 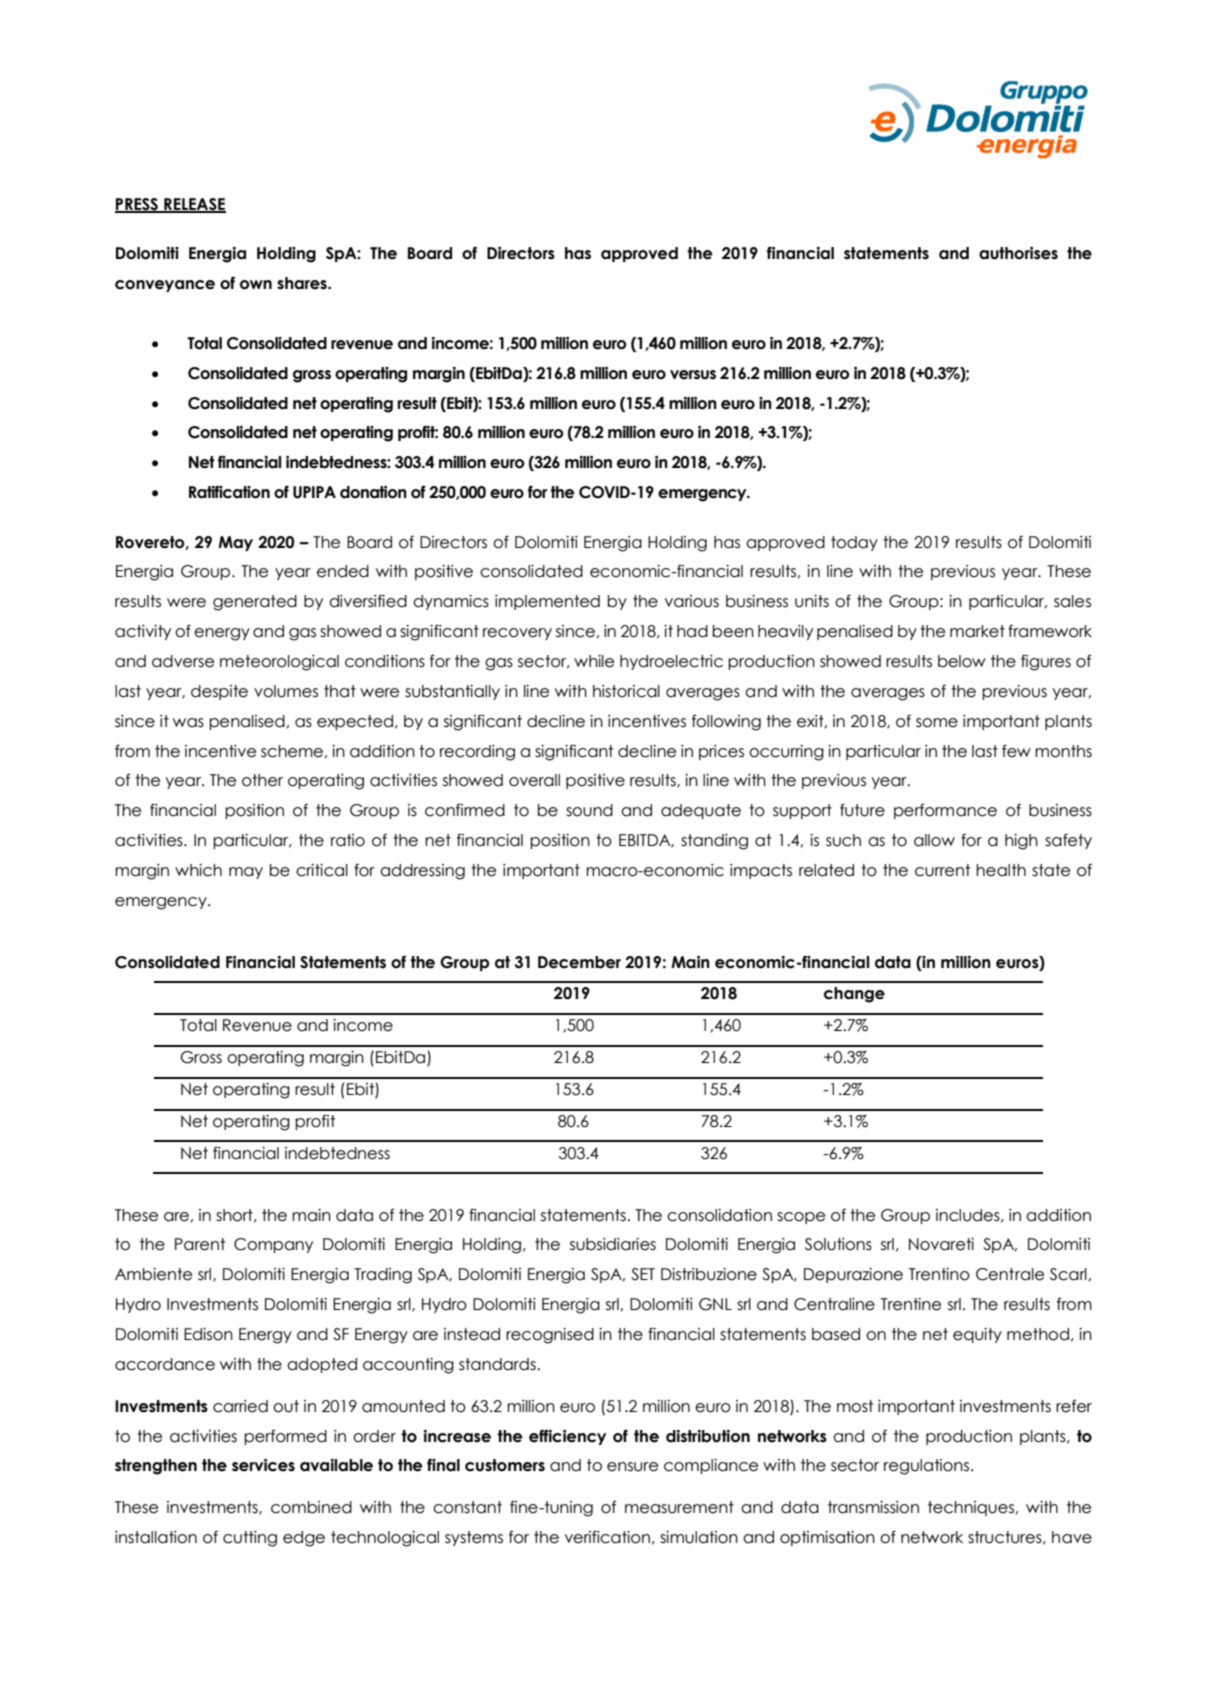 What do you see at coordinates (613, 1244) in the screenshot?
I see `subsidiaries` at bounding box center [613, 1244].
